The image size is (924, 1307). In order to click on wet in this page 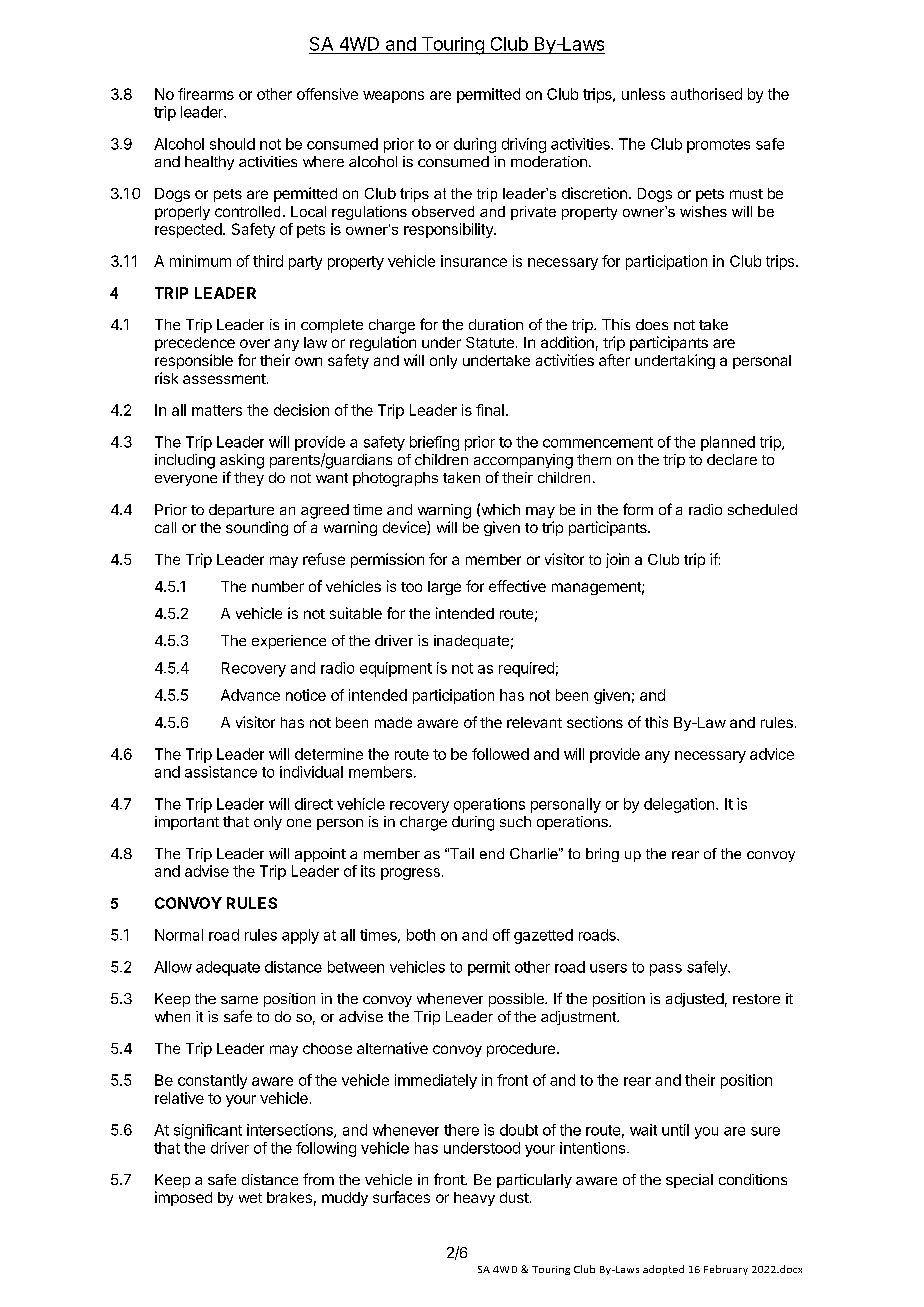, I will do `click(250, 1198)`.
